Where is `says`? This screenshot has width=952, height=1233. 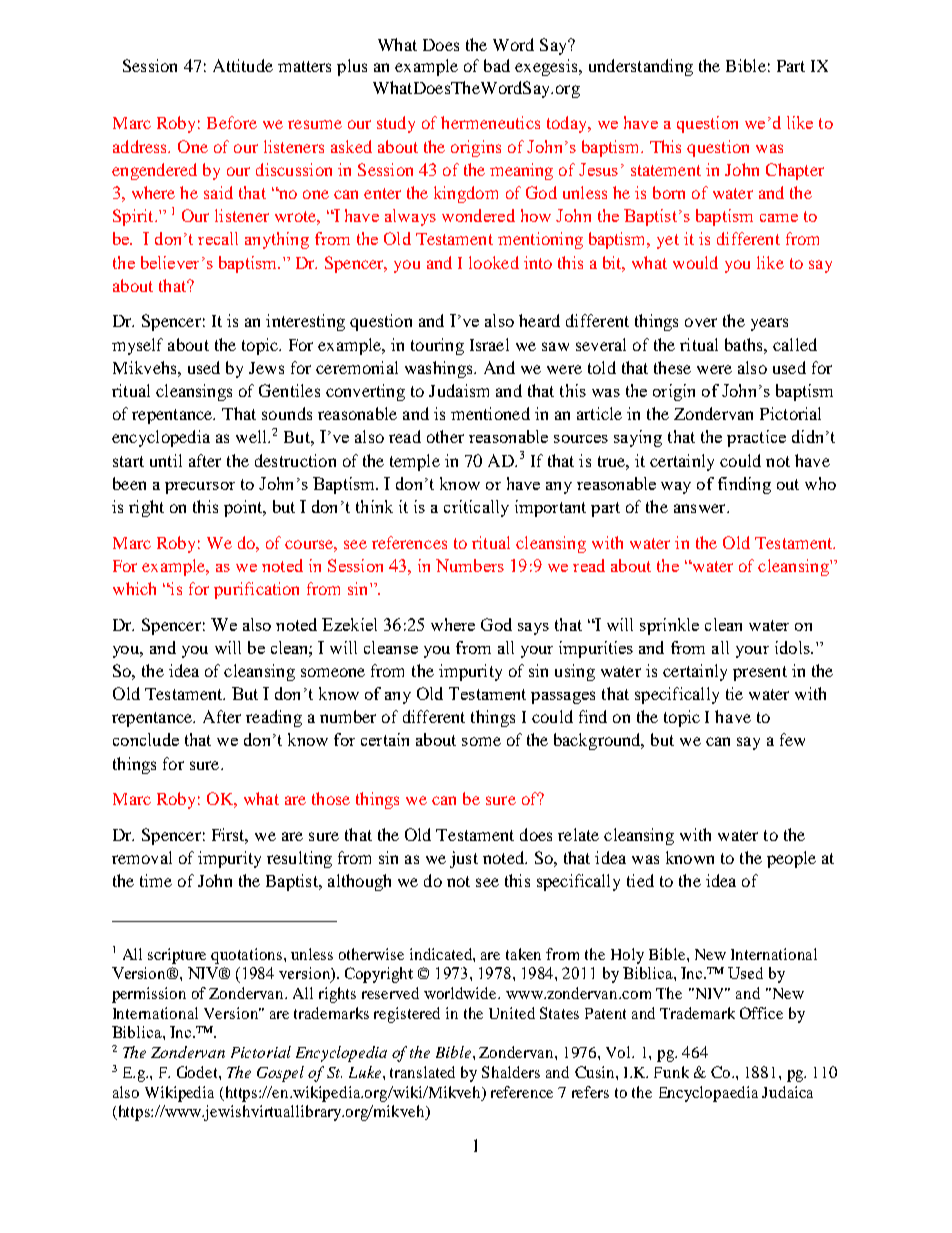
says is located at coordinates (533, 629).
